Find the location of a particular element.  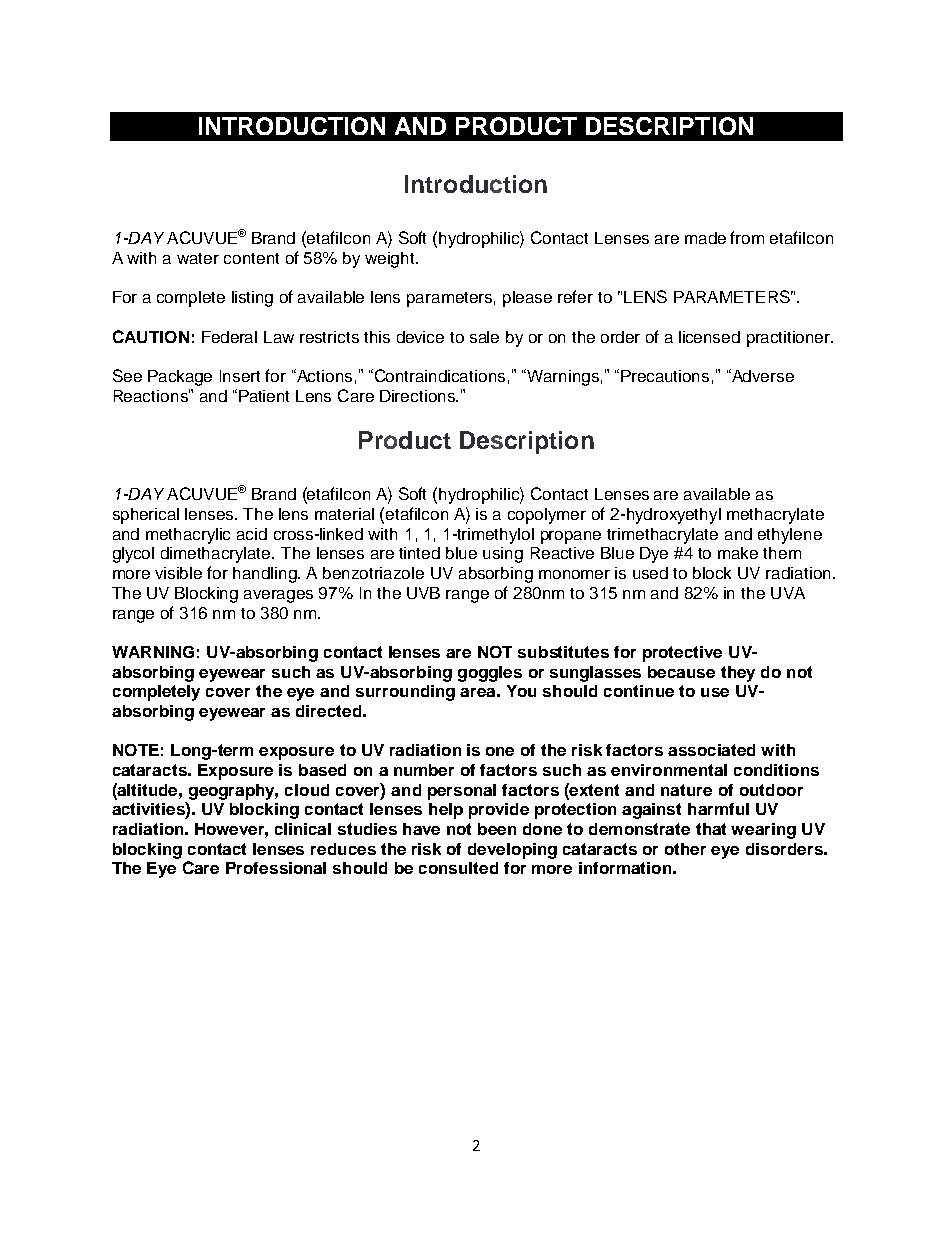

tinted is located at coordinates (419, 553).
